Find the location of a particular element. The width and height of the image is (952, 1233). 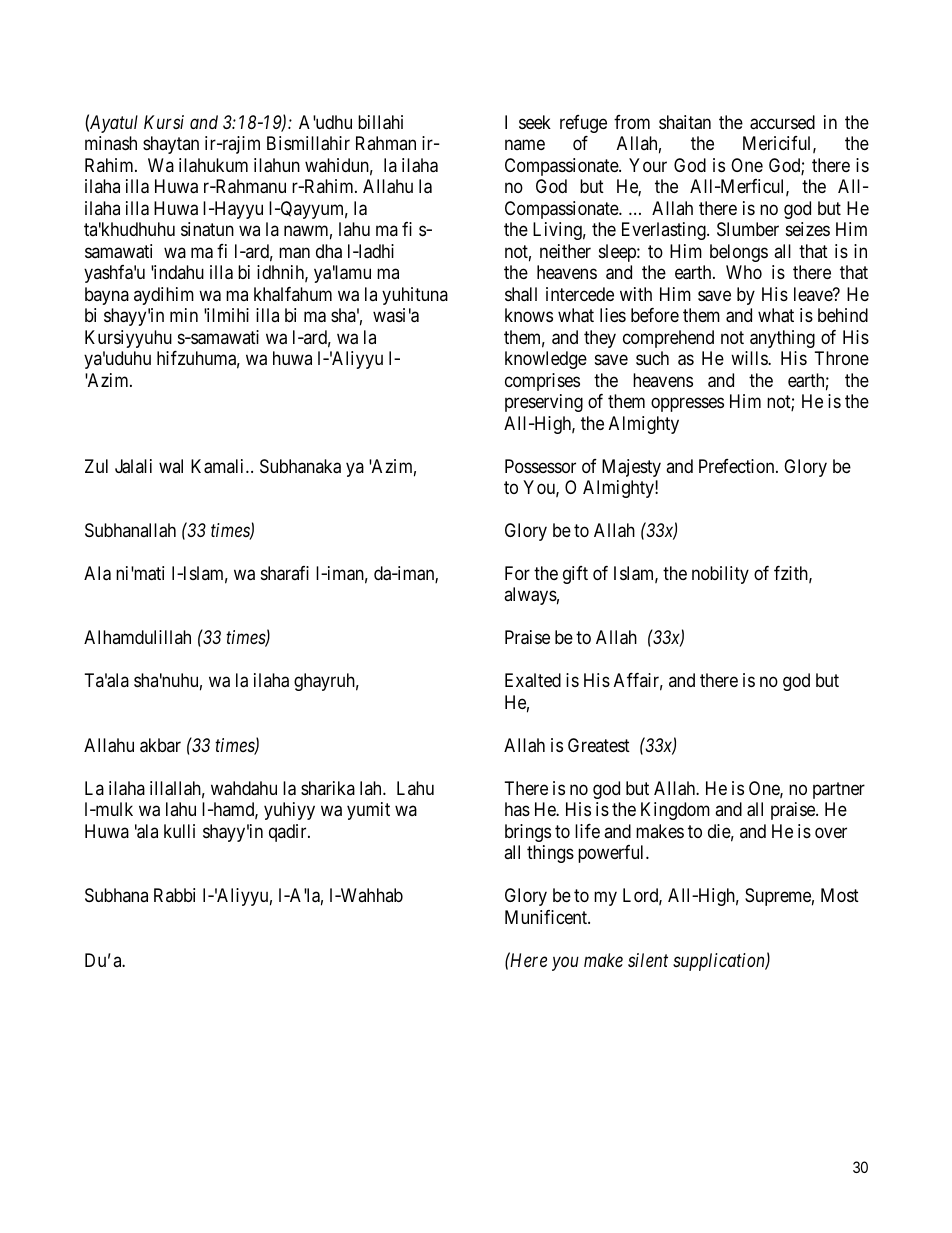

accursed is located at coordinates (782, 122).
